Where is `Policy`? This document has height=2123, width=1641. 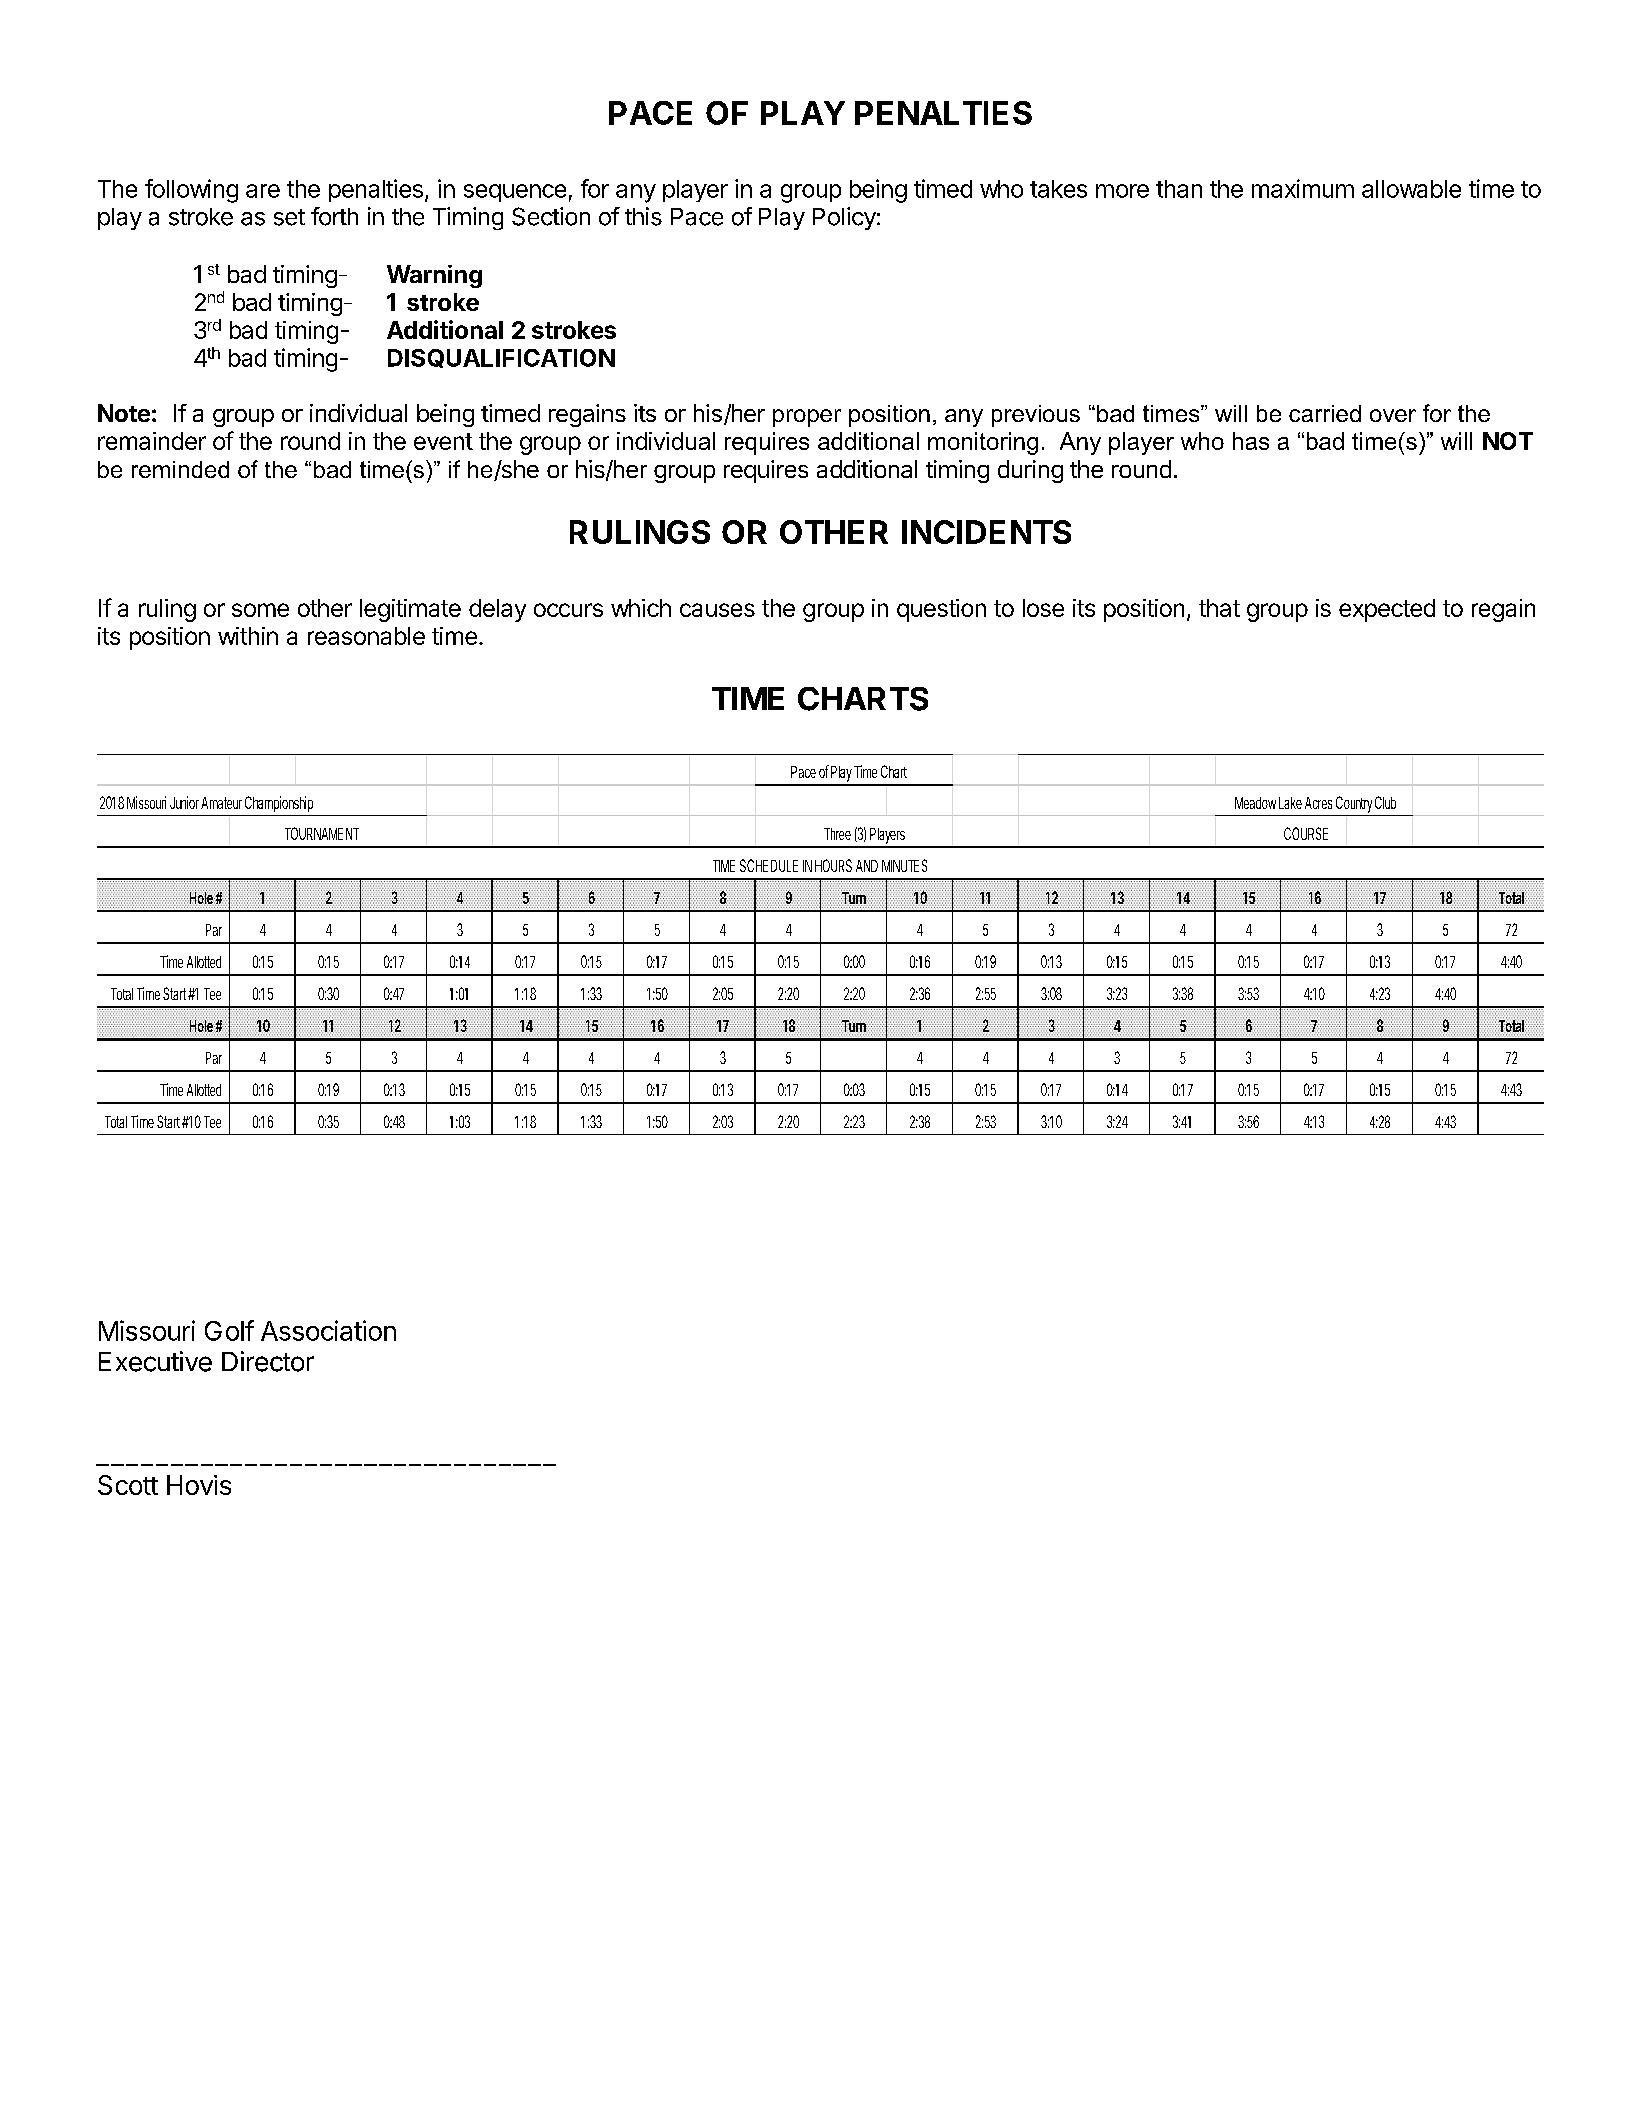 Policy is located at coordinates (844, 218).
